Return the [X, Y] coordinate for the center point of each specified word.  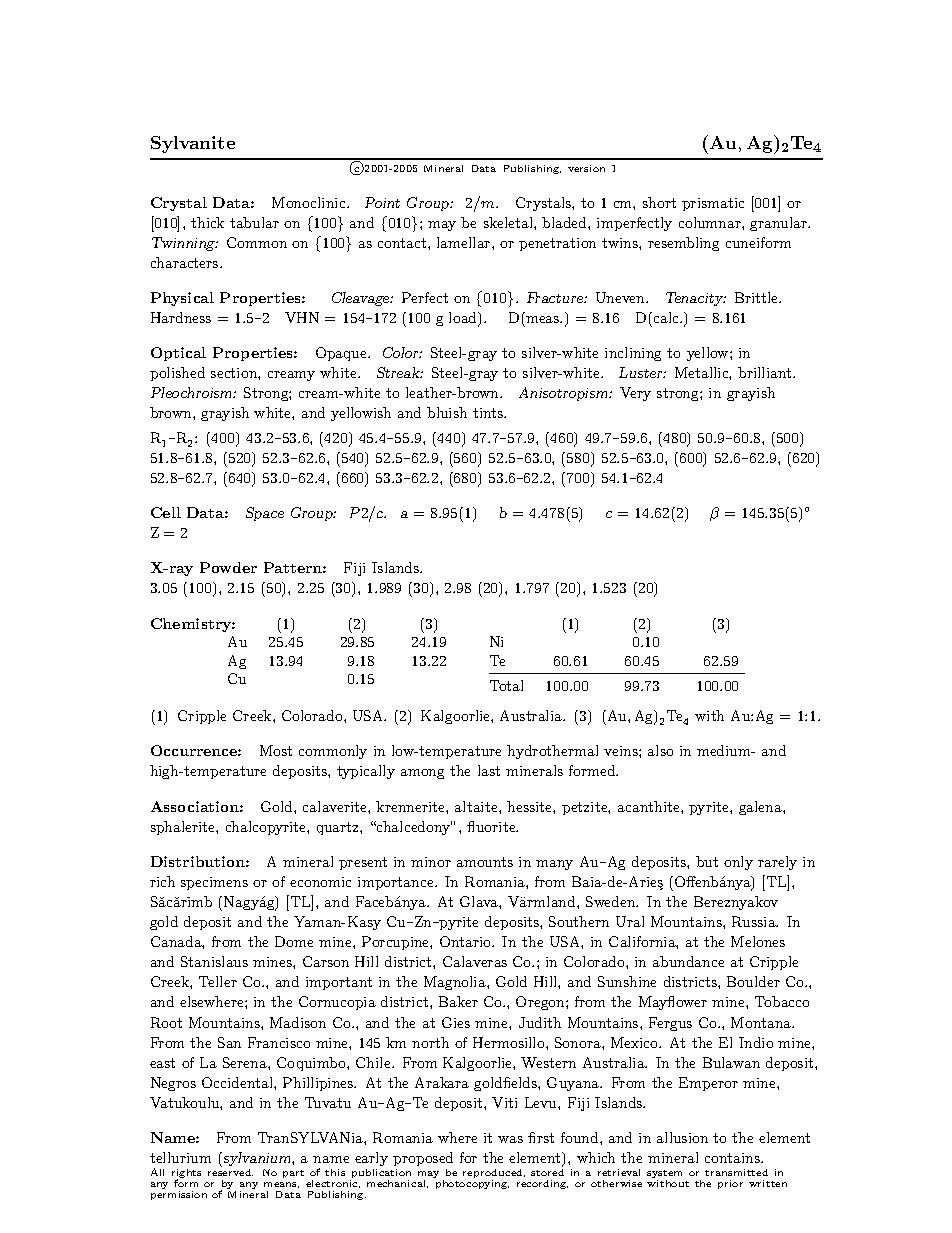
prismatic [713, 204]
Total [506, 685]
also [660, 750]
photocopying [472, 1184]
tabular [254, 222]
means [281, 1185]
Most [276, 750]
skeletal [509, 222]
